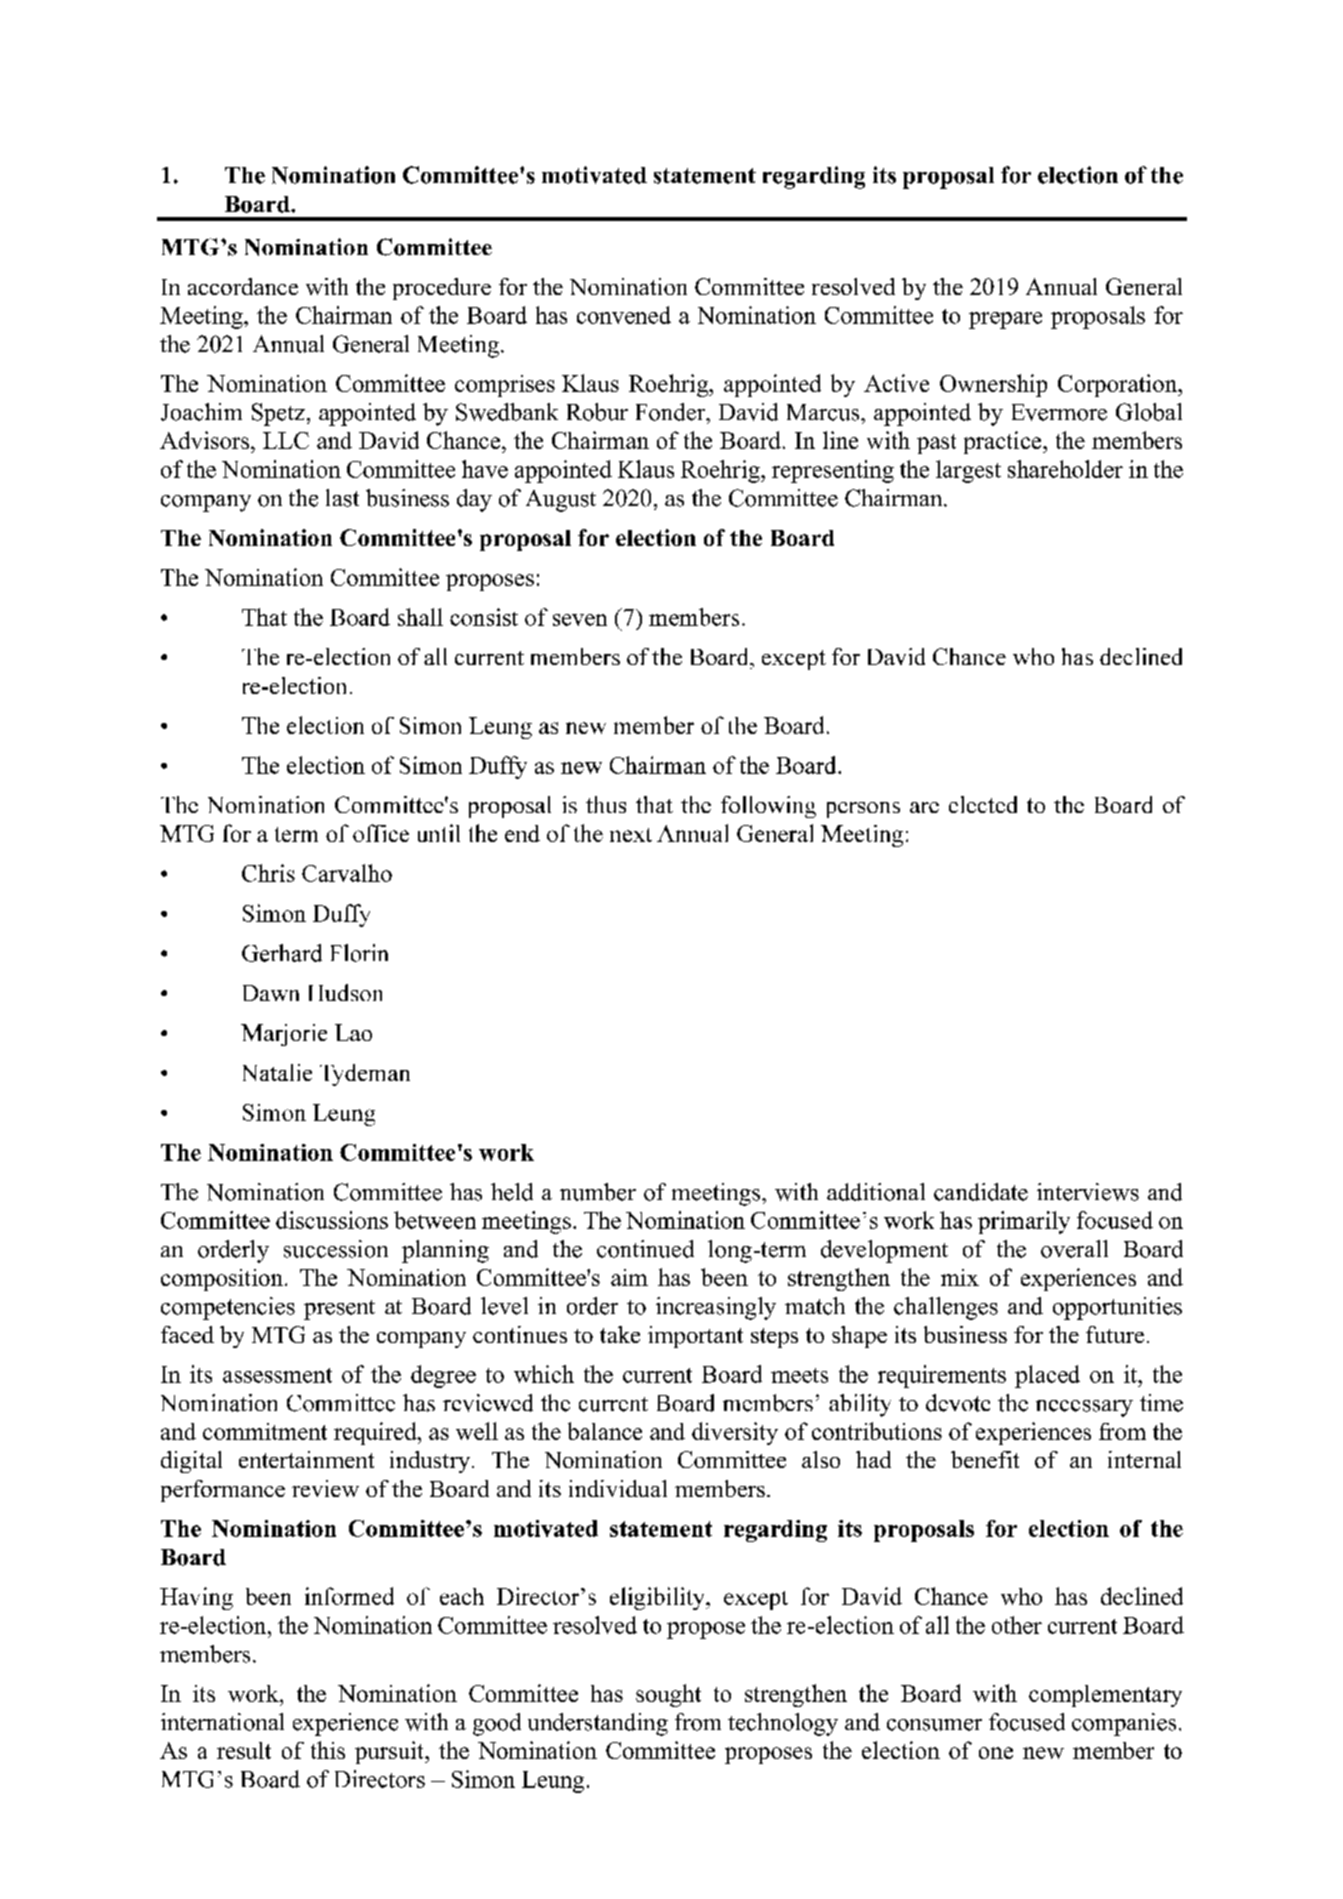  What do you see at coordinates (1005, 320) in the image?
I see `prepare` at bounding box center [1005, 320].
